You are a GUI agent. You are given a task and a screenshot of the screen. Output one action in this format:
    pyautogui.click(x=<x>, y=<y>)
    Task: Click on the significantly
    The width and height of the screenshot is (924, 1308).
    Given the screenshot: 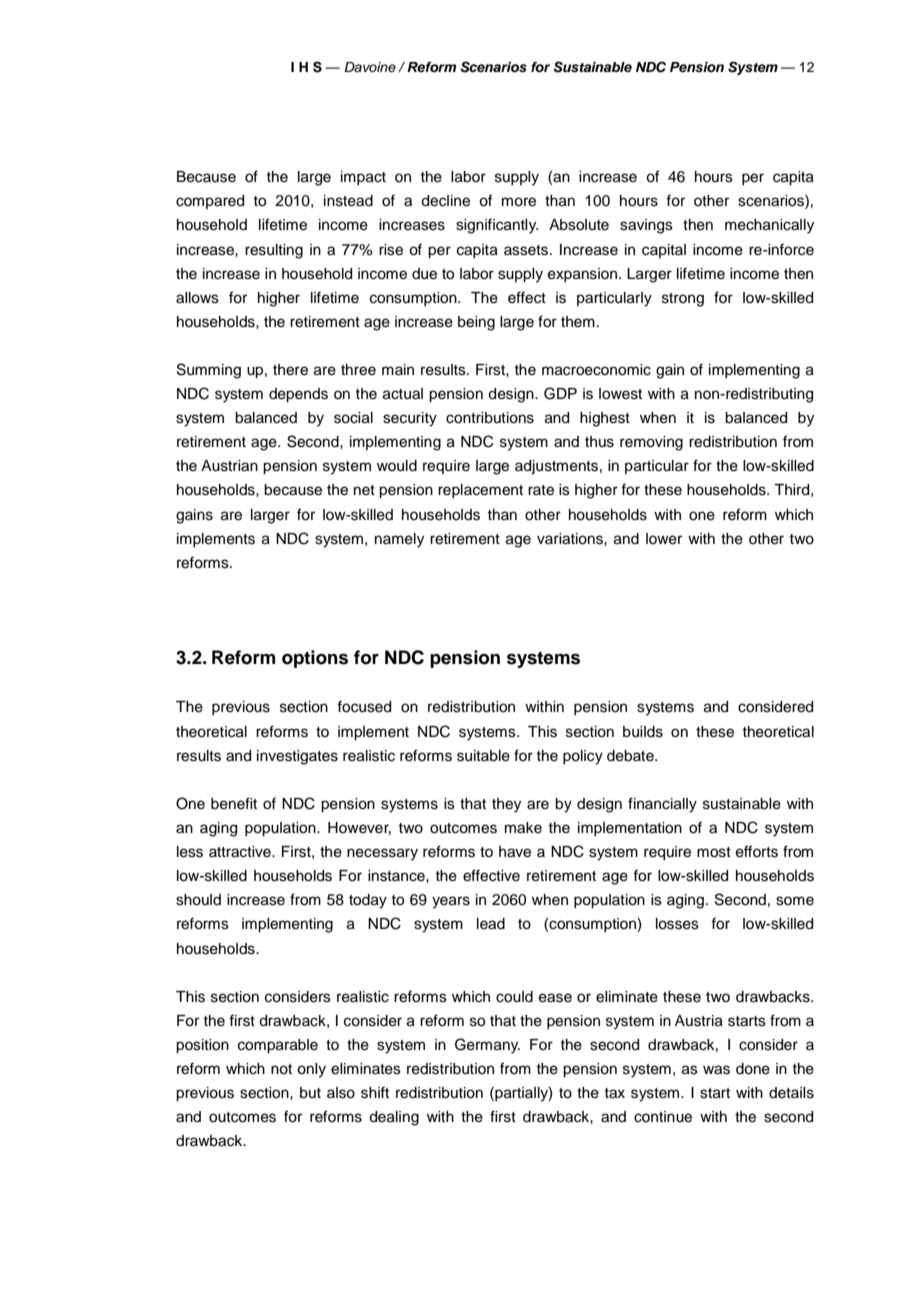 What is the action you would take?
    pyautogui.click(x=497, y=226)
